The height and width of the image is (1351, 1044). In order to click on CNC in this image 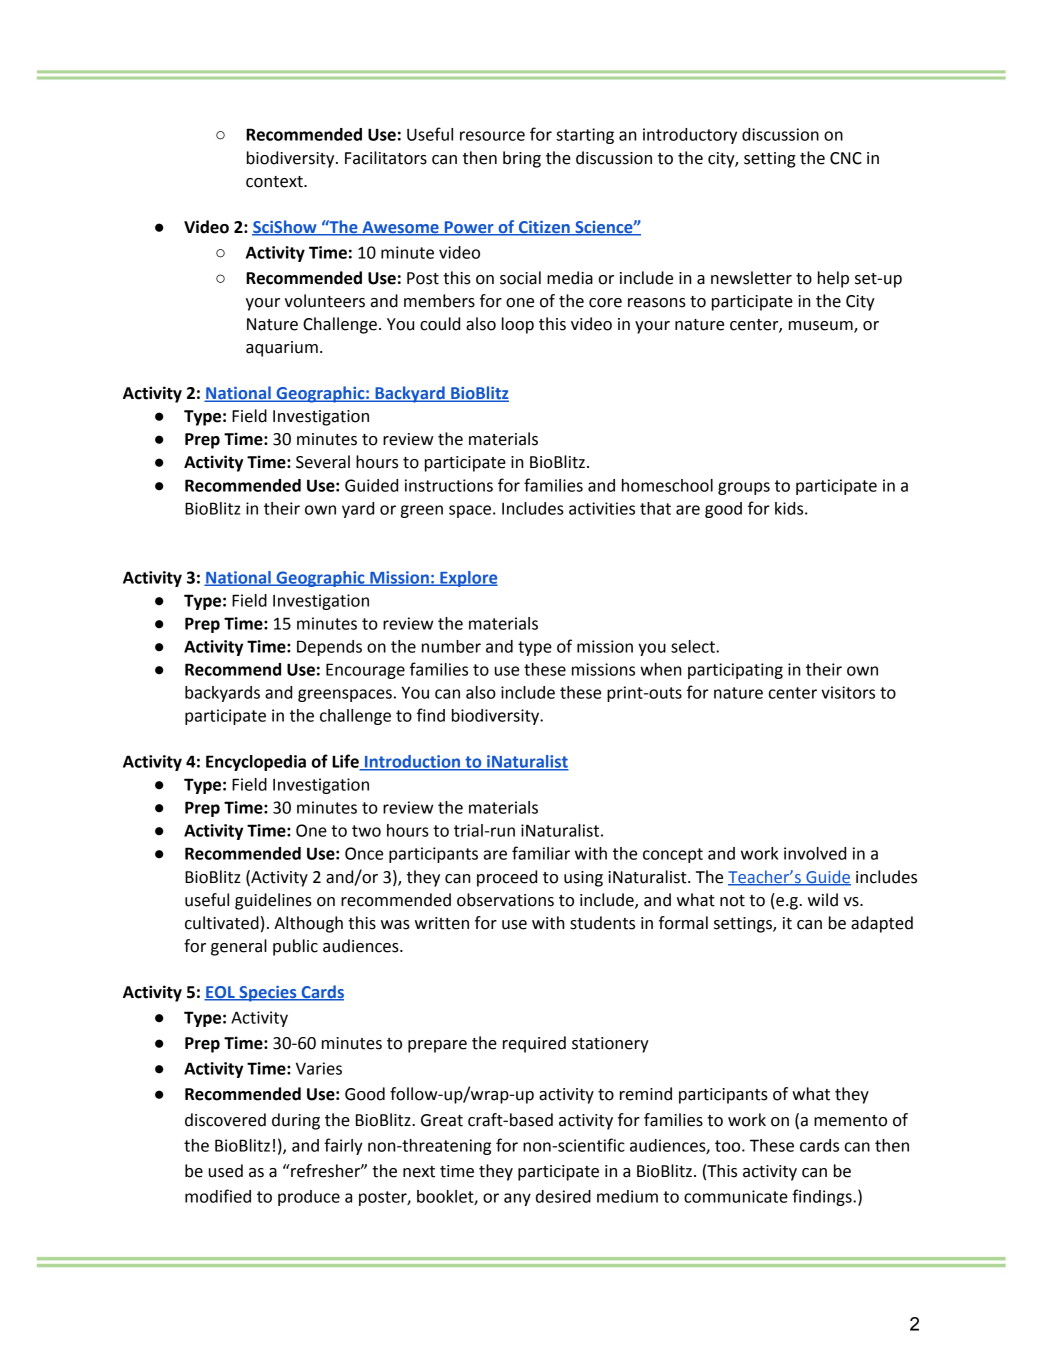, I will do `click(846, 158)`.
